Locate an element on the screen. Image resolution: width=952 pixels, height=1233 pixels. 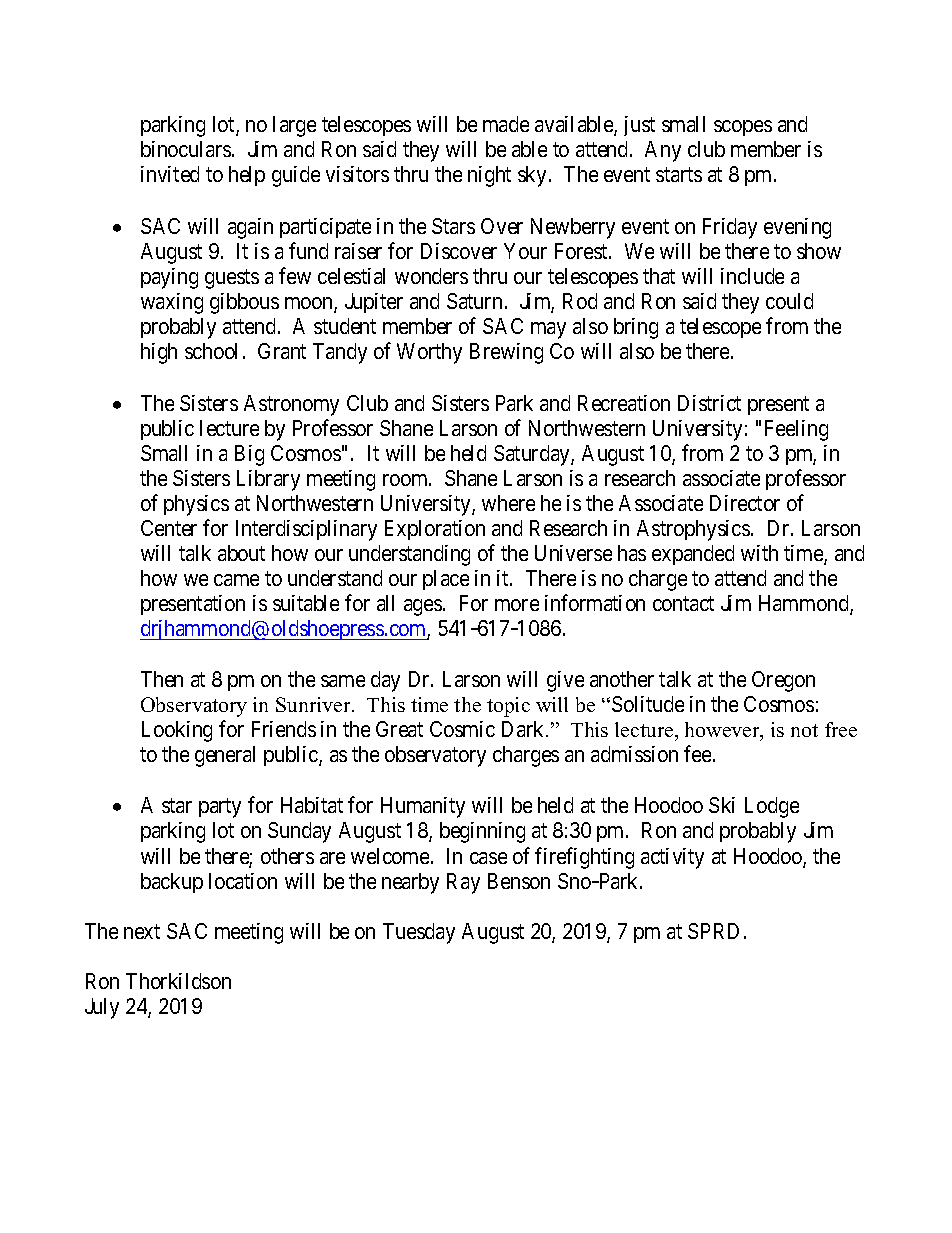
next is located at coordinates (142, 931).
